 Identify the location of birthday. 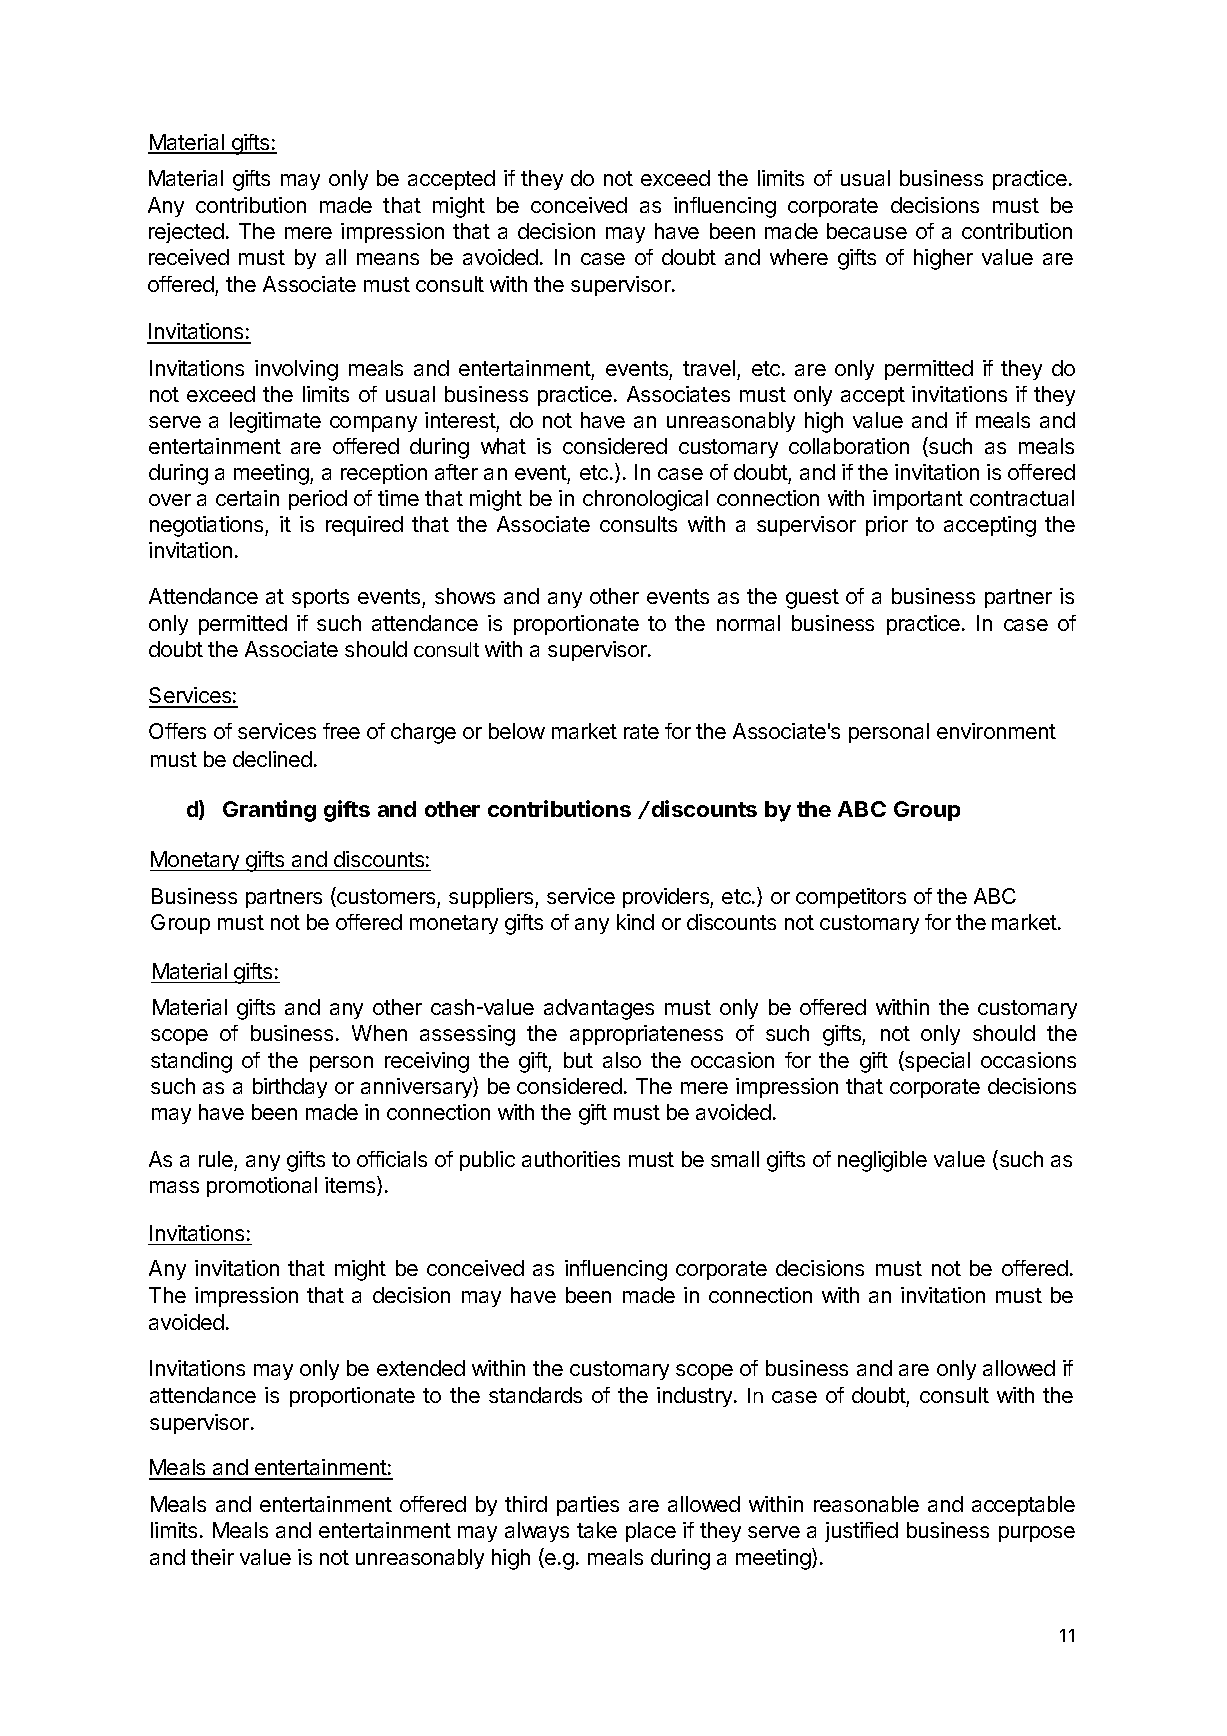
(290, 1088).
